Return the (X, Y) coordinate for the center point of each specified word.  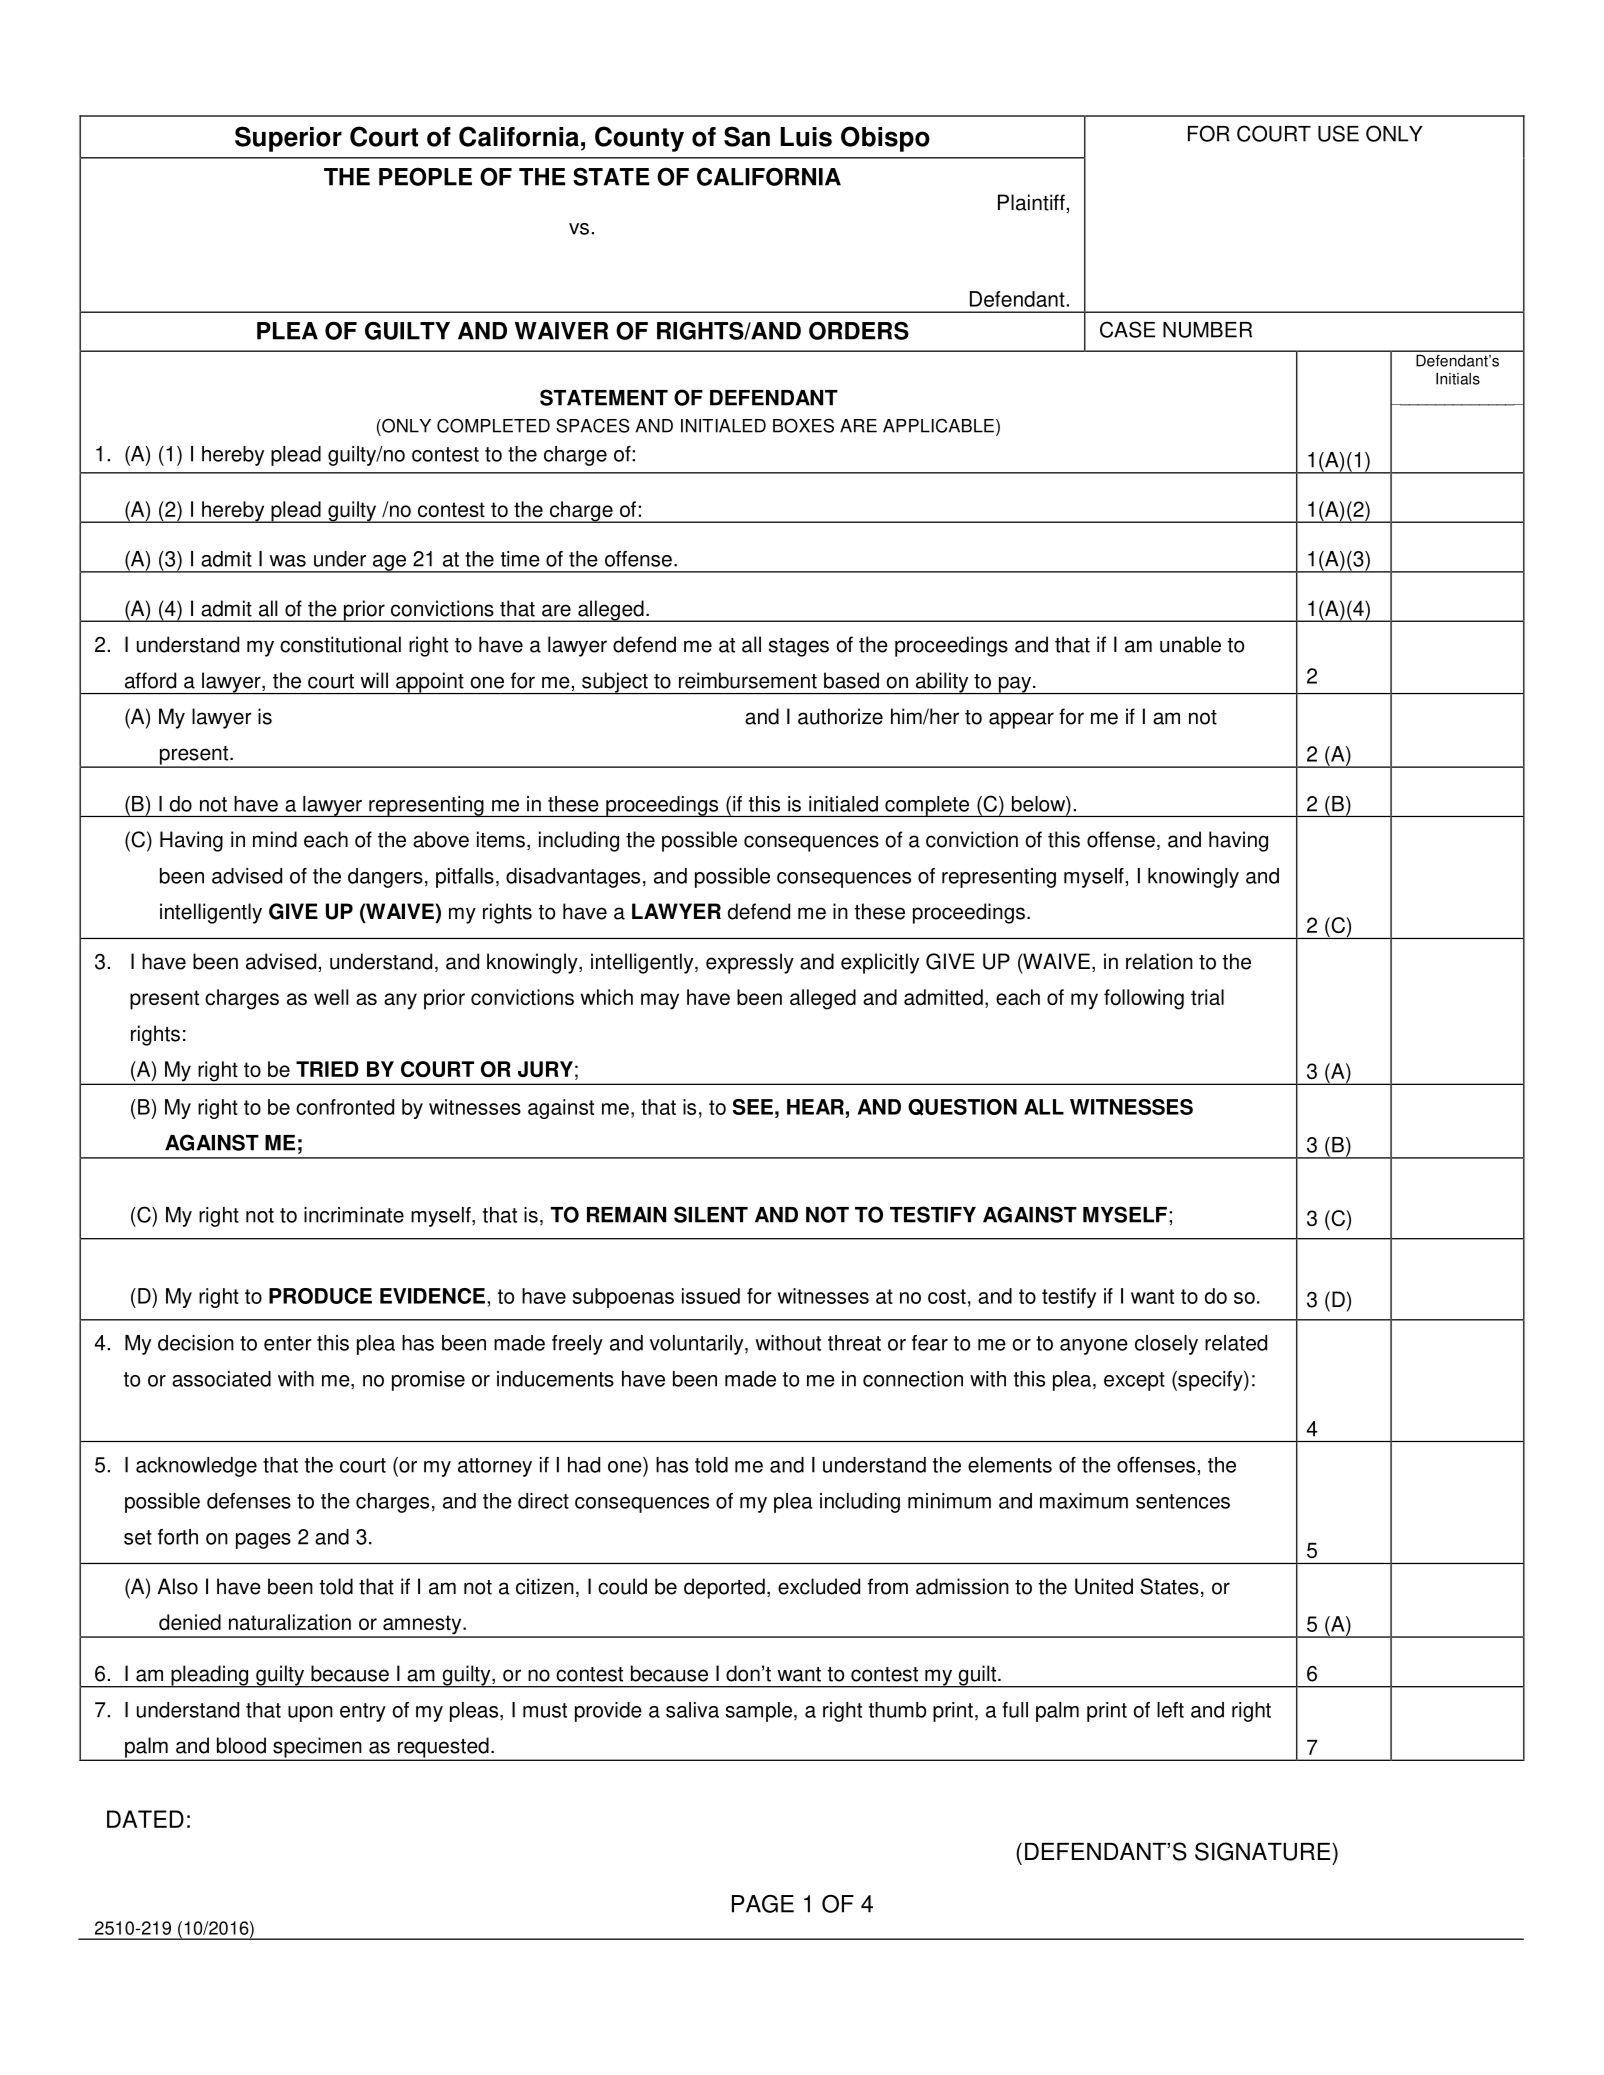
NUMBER (1207, 330)
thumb (898, 1710)
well (331, 997)
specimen (317, 1748)
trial (1207, 997)
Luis (806, 137)
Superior (288, 139)
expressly (750, 963)
